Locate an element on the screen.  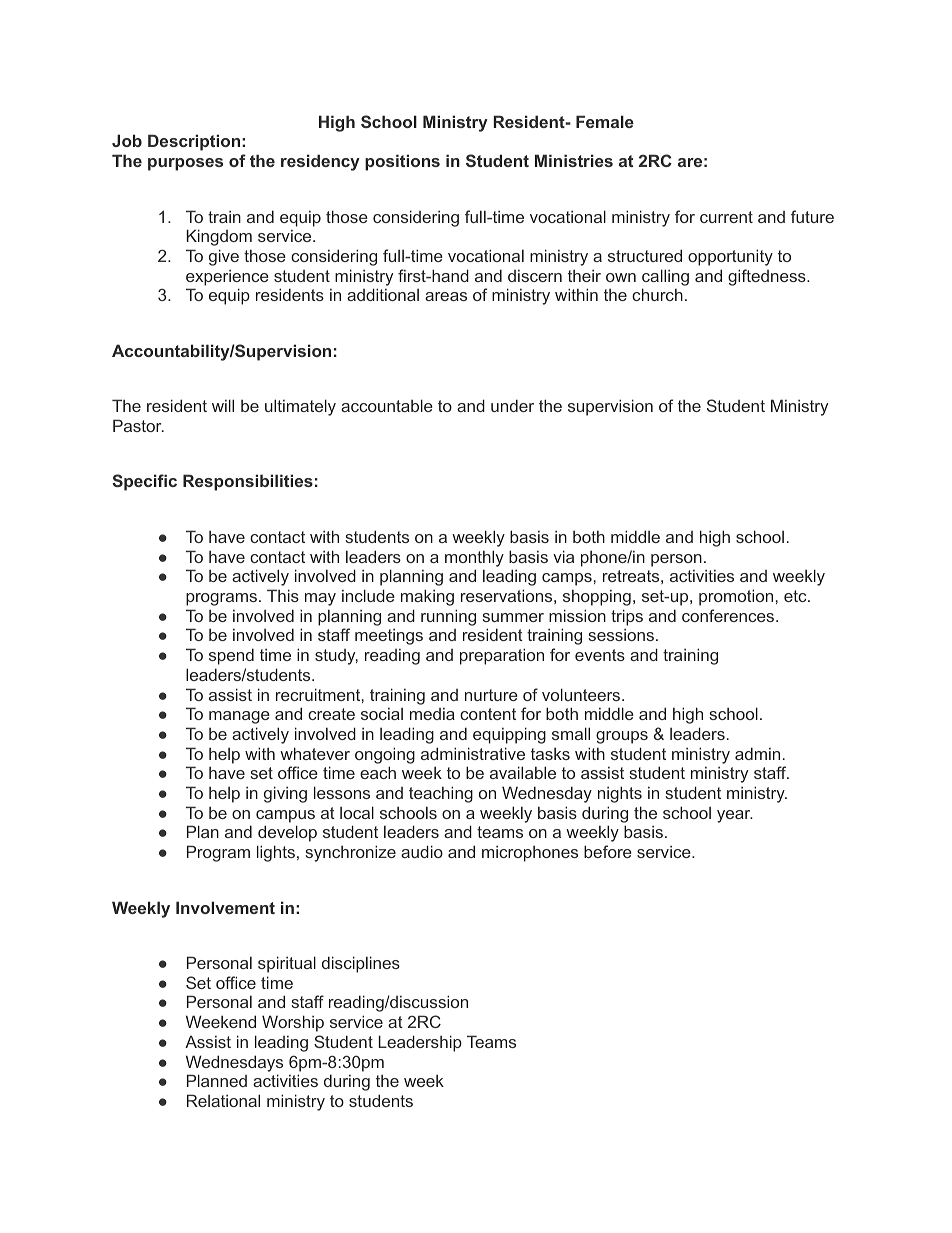
purposes is located at coordinates (185, 164).
